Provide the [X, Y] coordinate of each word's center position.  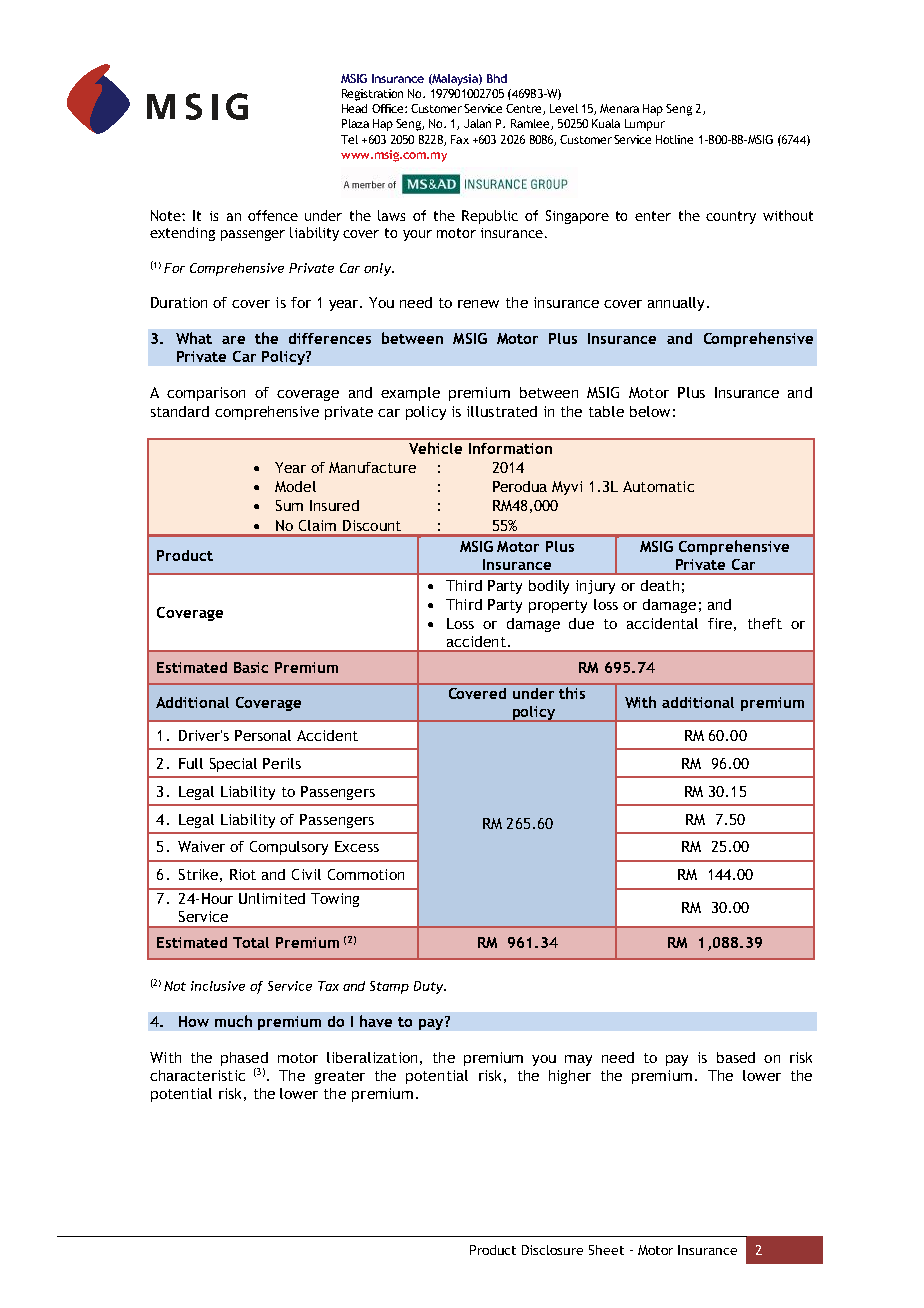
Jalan [477, 123]
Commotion [366, 874]
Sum [289, 505]
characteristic [197, 1075]
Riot [243, 874]
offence [273, 215]
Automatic [658, 486]
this [572, 693]
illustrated [502, 411]
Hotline [674, 139]
